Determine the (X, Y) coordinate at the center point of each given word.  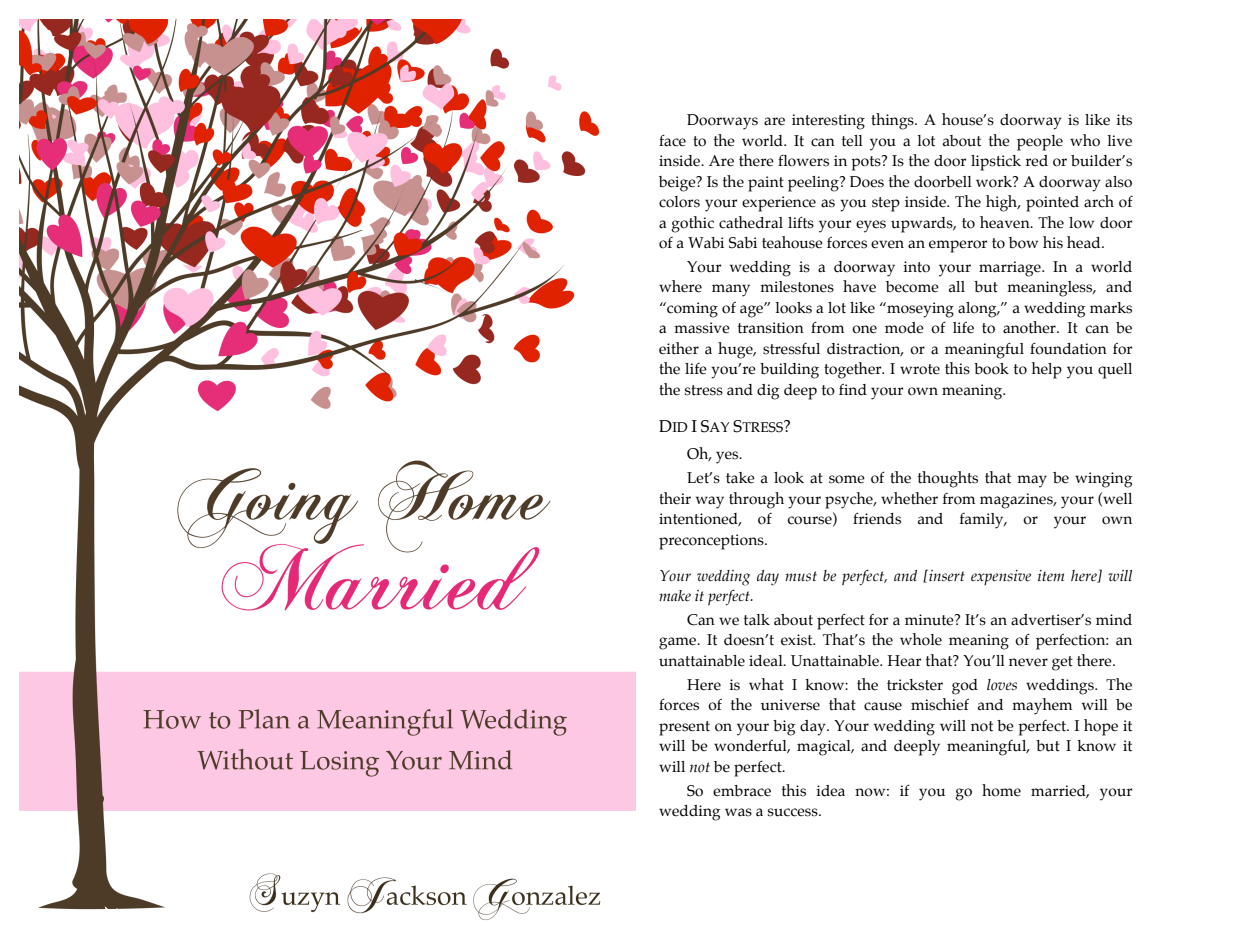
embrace (742, 791)
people (1040, 143)
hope (1101, 727)
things (893, 121)
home (1001, 790)
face (672, 140)
